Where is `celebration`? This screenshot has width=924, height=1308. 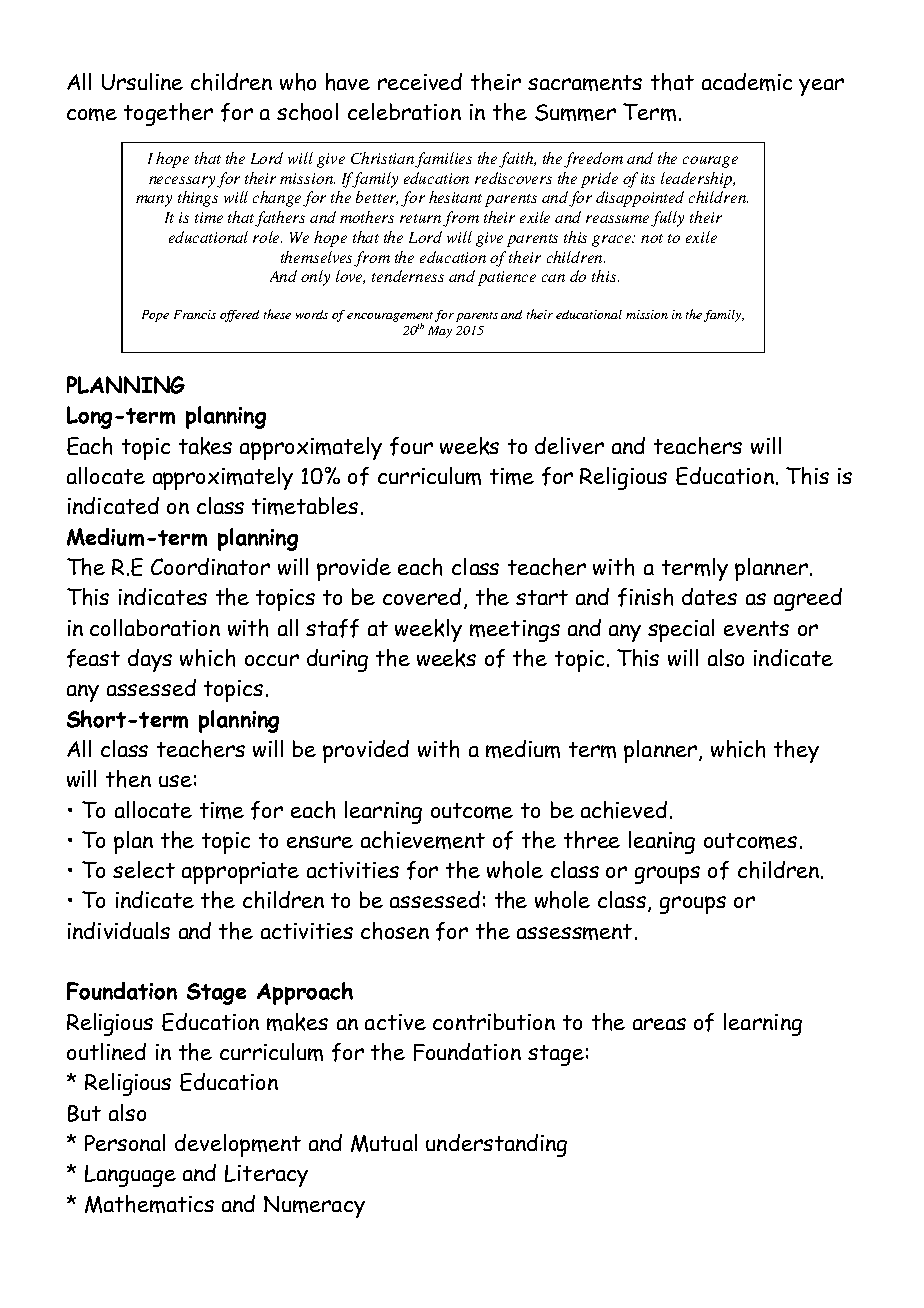
celebration is located at coordinates (404, 111).
